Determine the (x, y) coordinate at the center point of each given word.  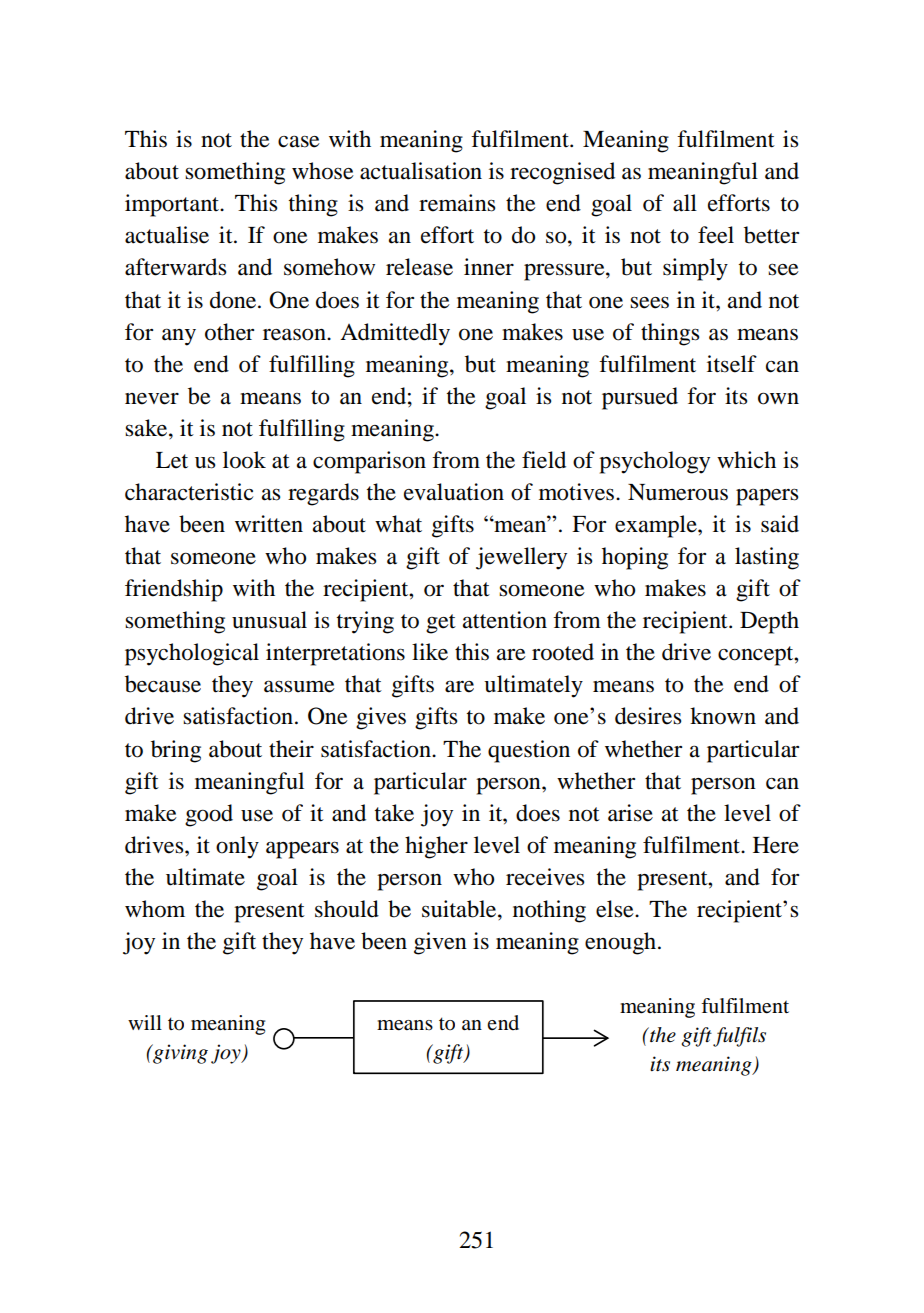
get (441, 624)
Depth (769, 622)
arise (630, 813)
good (209, 815)
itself (732, 364)
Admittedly (395, 334)
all (685, 203)
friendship (174, 590)
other (229, 332)
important (173, 205)
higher (436, 847)
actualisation (421, 171)
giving (179, 1054)
